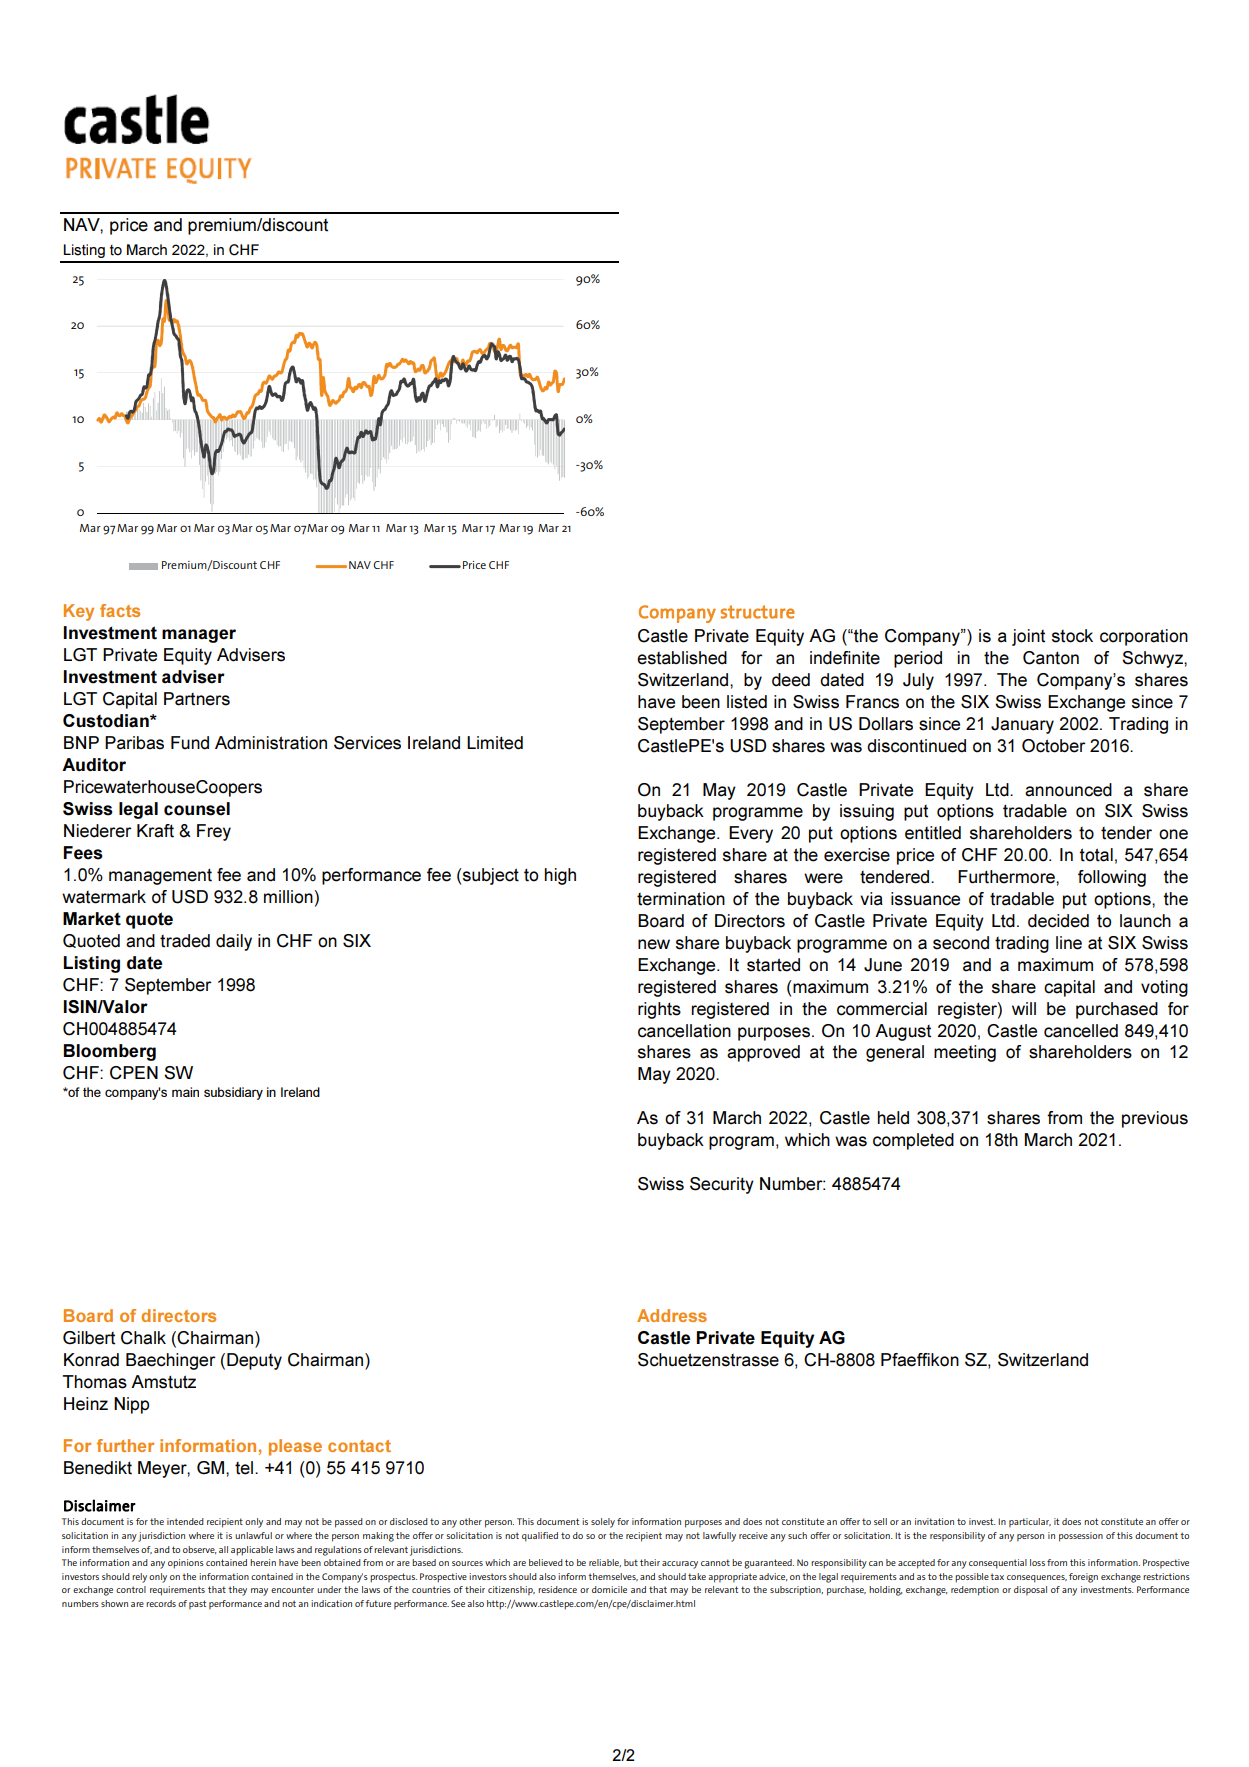  What do you see at coordinates (186, 1564) in the document?
I see `opinions` at bounding box center [186, 1564].
